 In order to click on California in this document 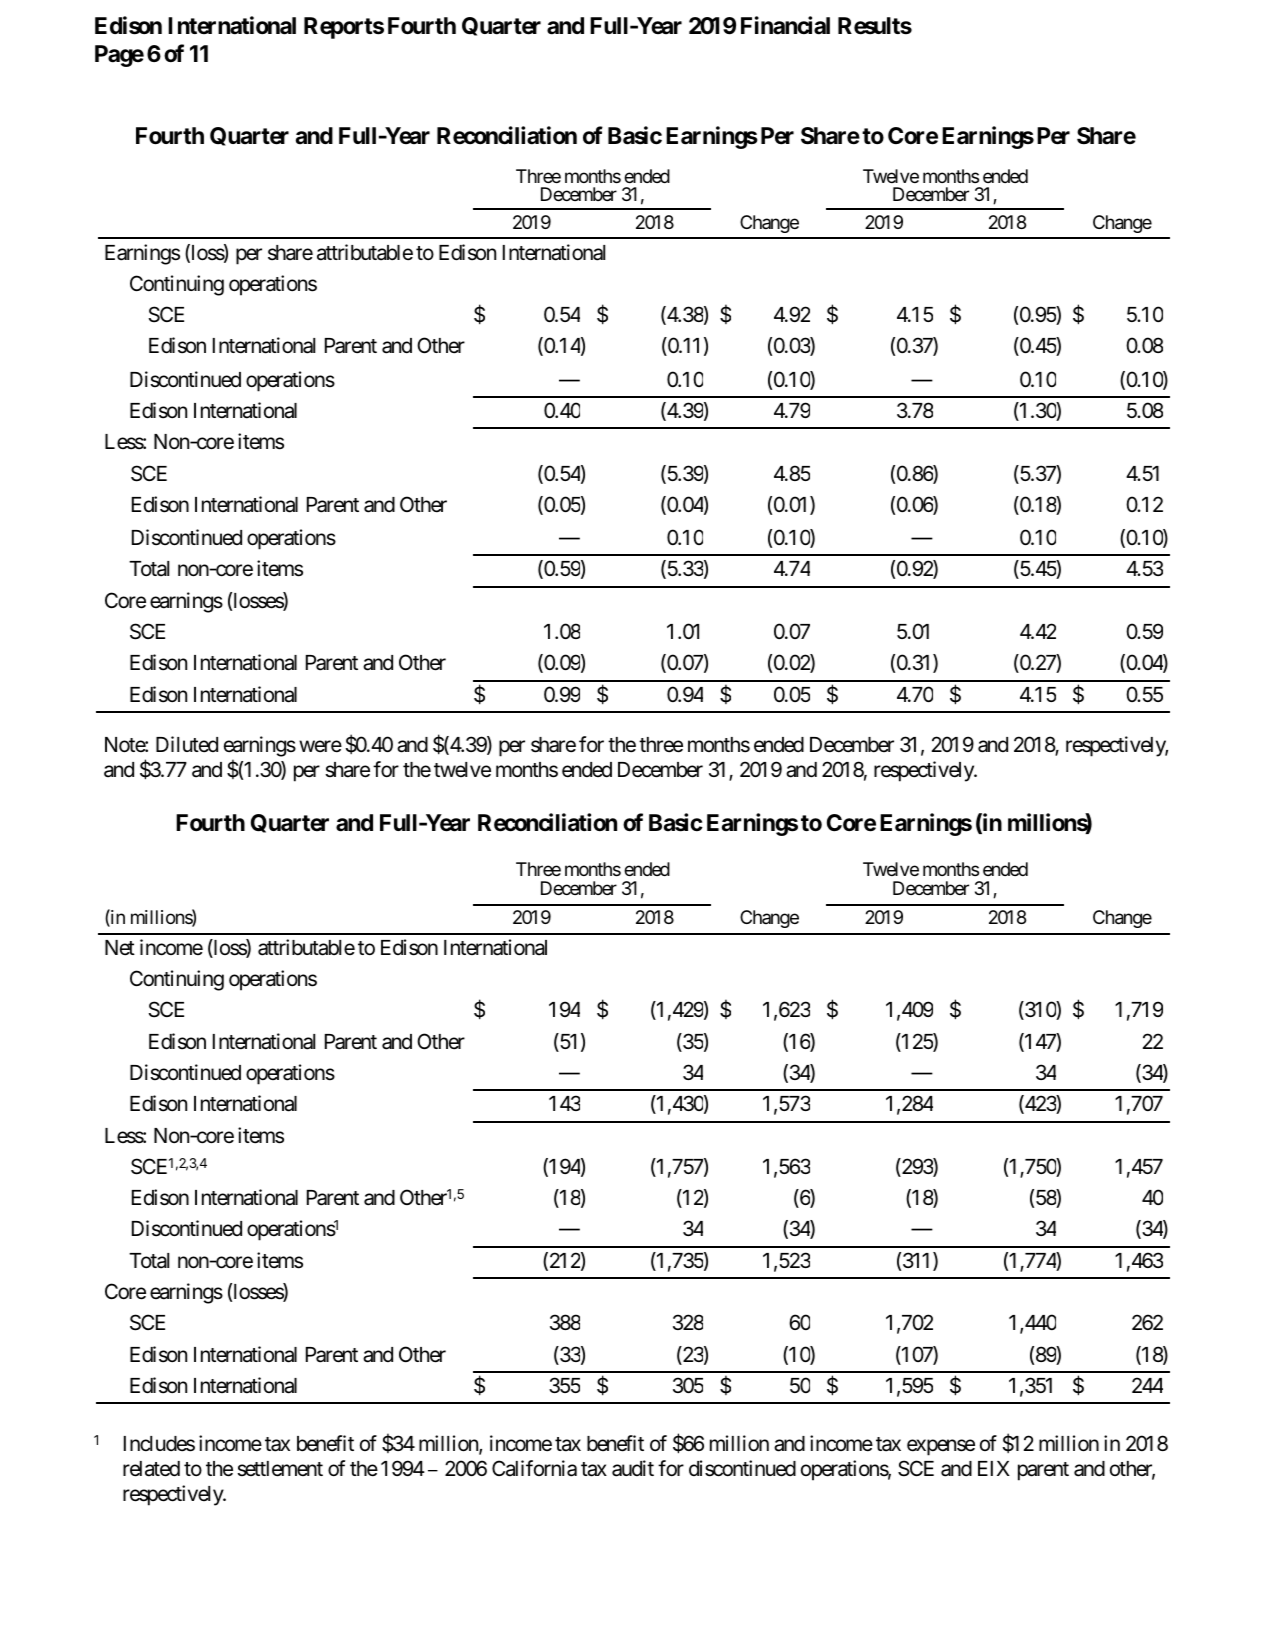, I will do `click(534, 1468)`.
